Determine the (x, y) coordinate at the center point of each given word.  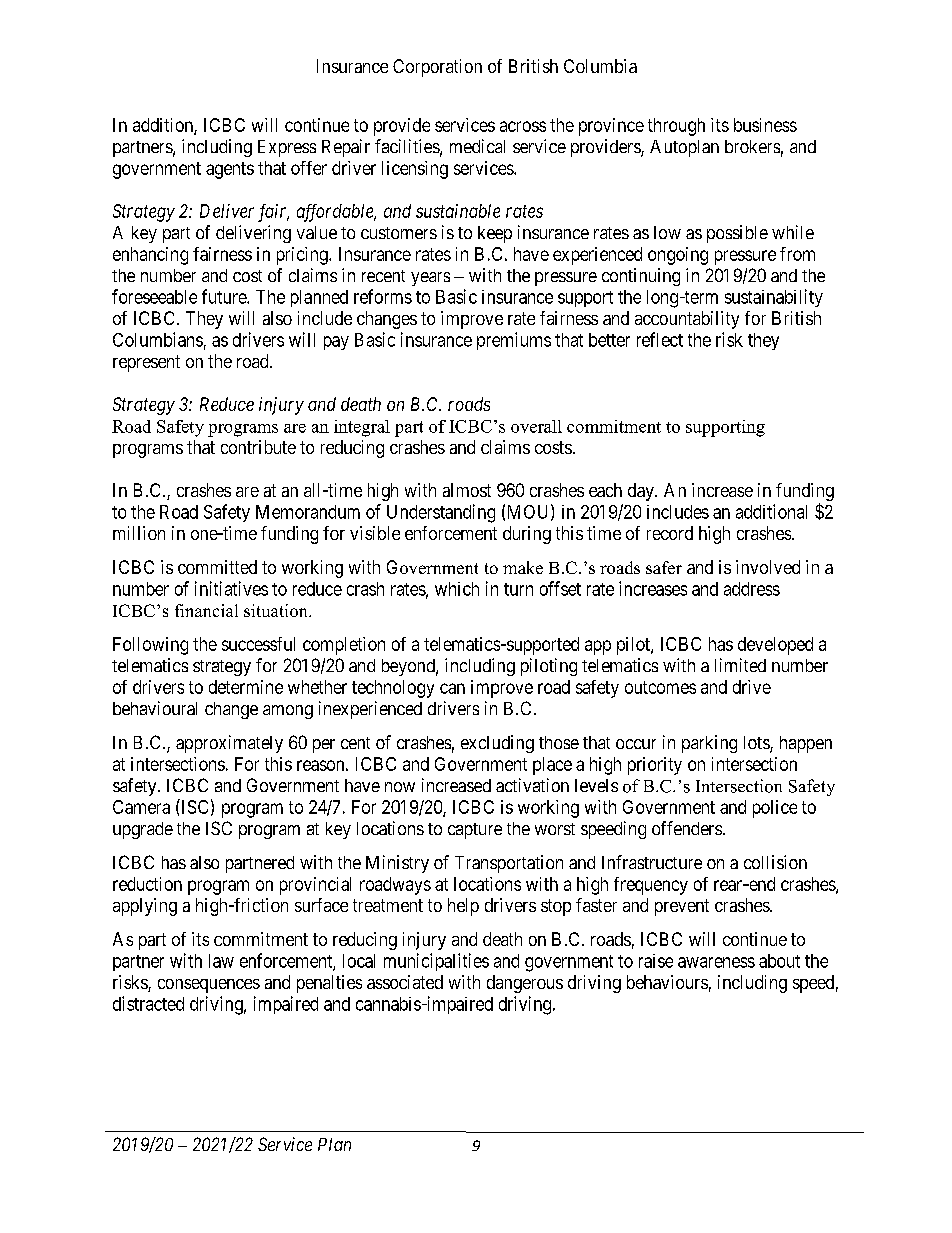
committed (217, 567)
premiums (514, 341)
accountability (687, 320)
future (225, 296)
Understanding (441, 513)
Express (287, 148)
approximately (229, 744)
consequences (209, 986)
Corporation (437, 68)
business (765, 125)
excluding (497, 744)
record (670, 533)
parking (709, 744)
